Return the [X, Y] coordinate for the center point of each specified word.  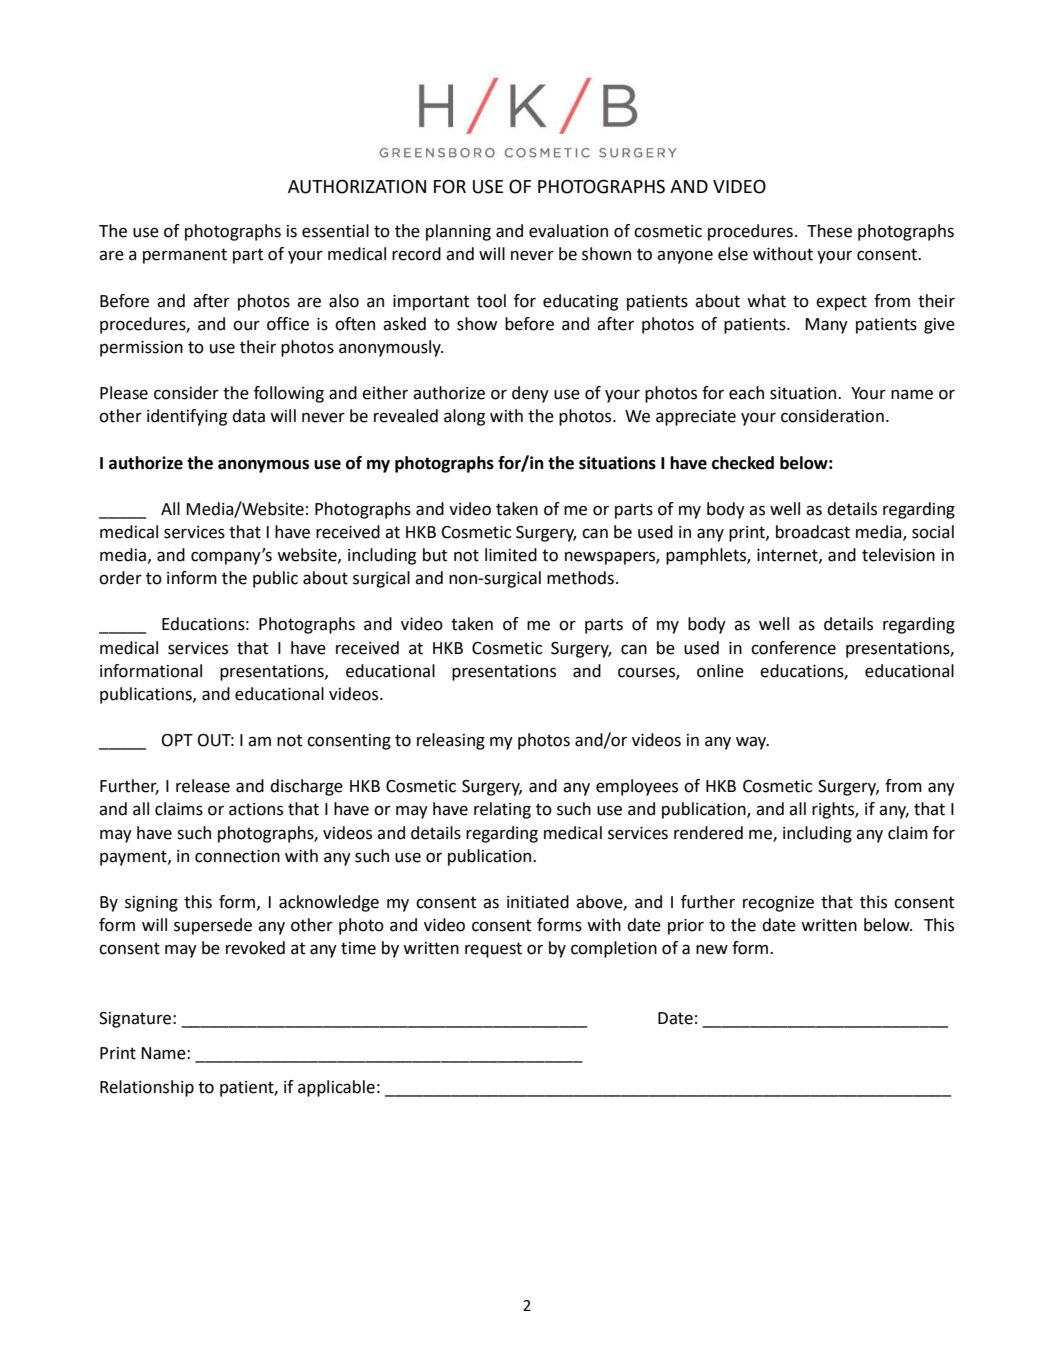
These [829, 231]
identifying [187, 417]
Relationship [147, 1088]
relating [502, 810]
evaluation [568, 231]
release [203, 786]
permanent [185, 256]
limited [511, 555]
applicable [336, 1088]
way [752, 743]
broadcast [813, 532]
